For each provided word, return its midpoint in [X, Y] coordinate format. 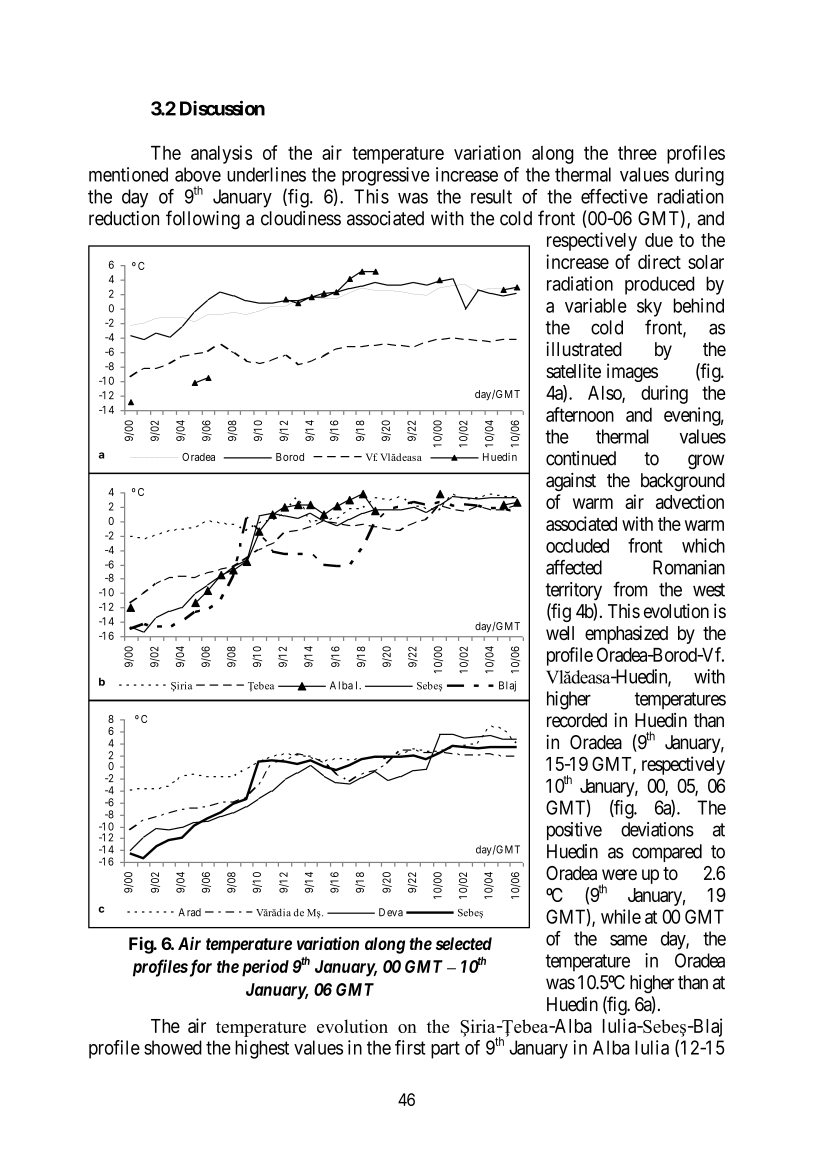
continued [581, 458]
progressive [385, 176]
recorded [577, 720]
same [628, 940]
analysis [221, 154]
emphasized [626, 634]
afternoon [580, 414]
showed [173, 1047]
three [637, 153]
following [203, 220]
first [410, 1047]
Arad [189, 912]
